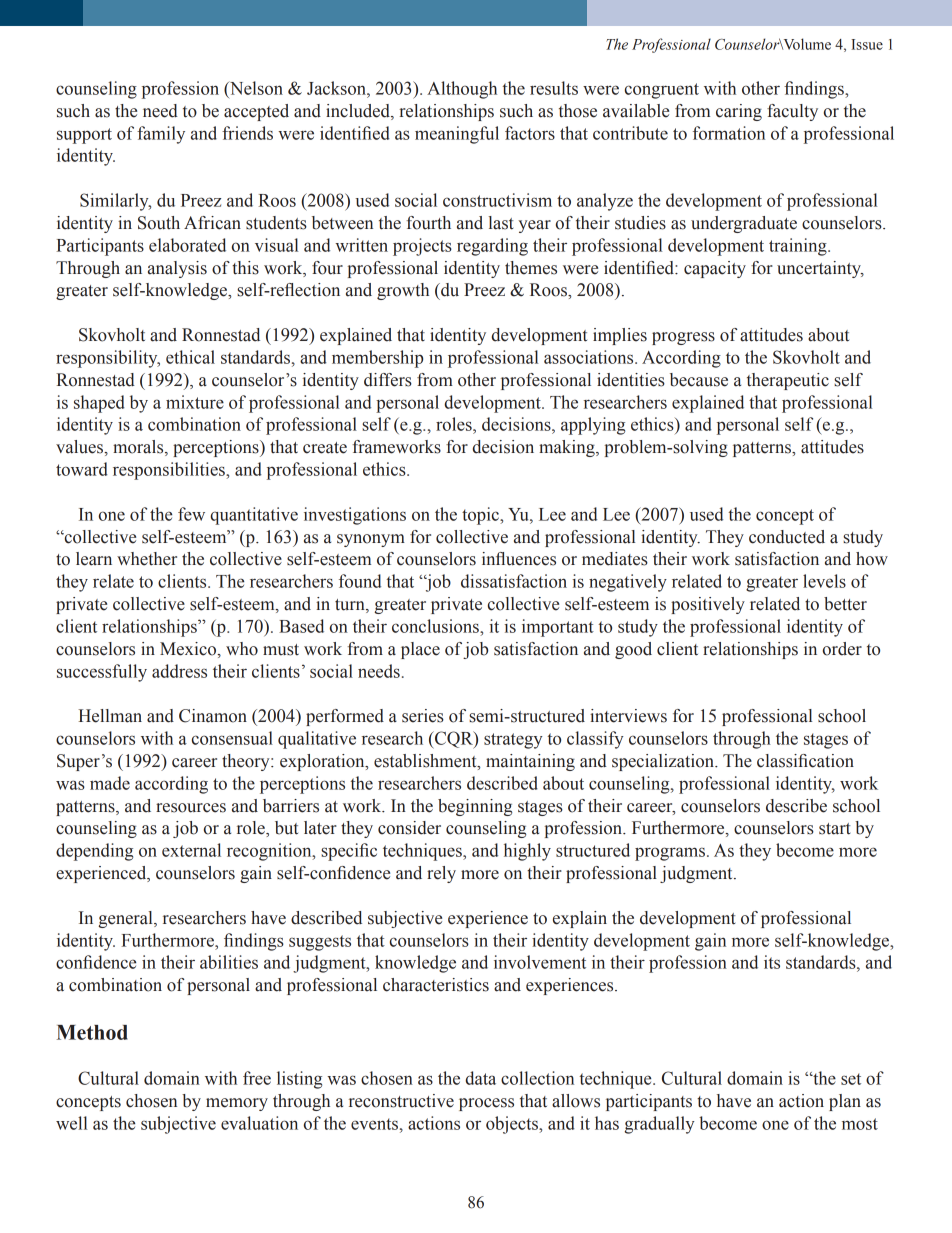  I want to click on process, so click(486, 1104).
